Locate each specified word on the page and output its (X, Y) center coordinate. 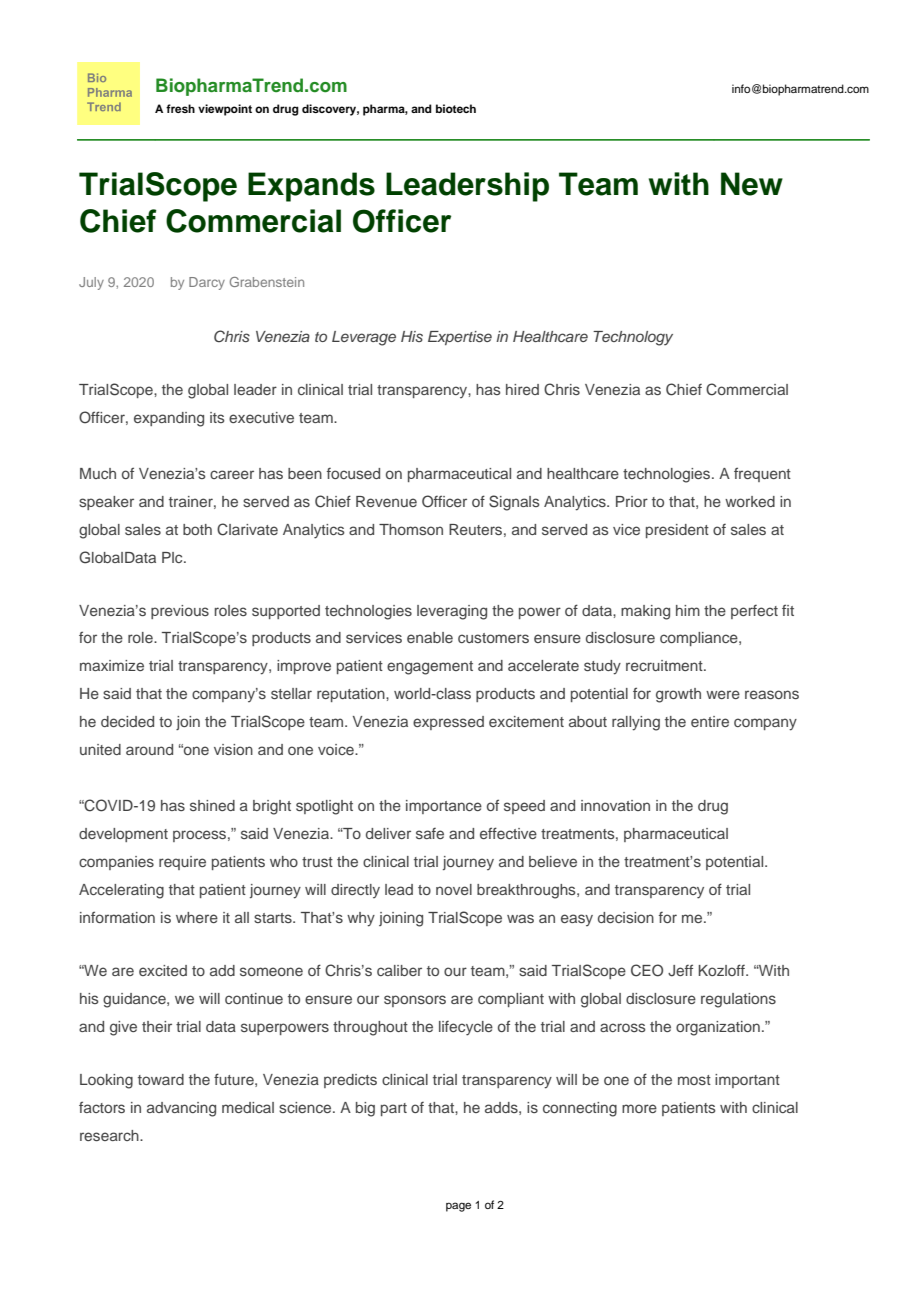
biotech (456, 108)
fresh (180, 108)
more (639, 1108)
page (458, 1207)
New (752, 184)
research (110, 1135)
